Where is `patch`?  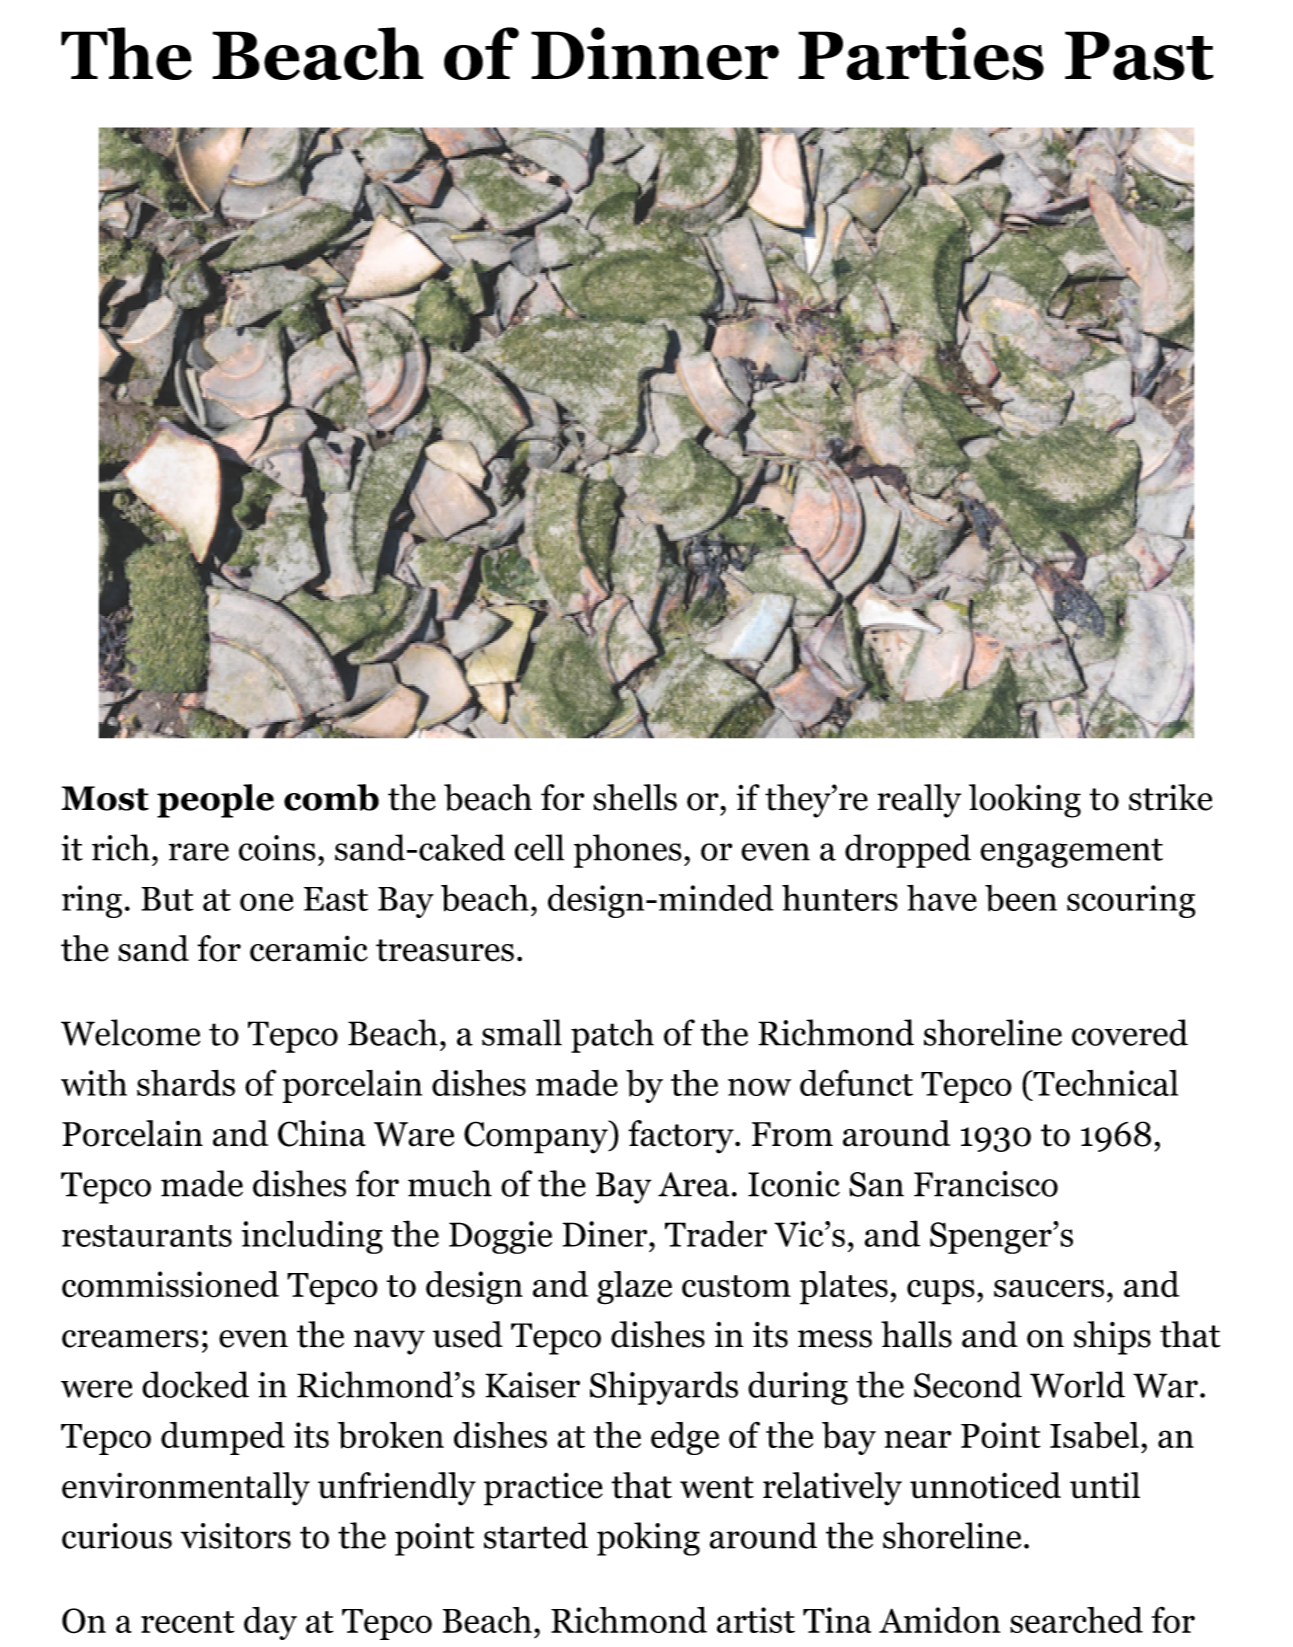
patch is located at coordinates (612, 1036).
